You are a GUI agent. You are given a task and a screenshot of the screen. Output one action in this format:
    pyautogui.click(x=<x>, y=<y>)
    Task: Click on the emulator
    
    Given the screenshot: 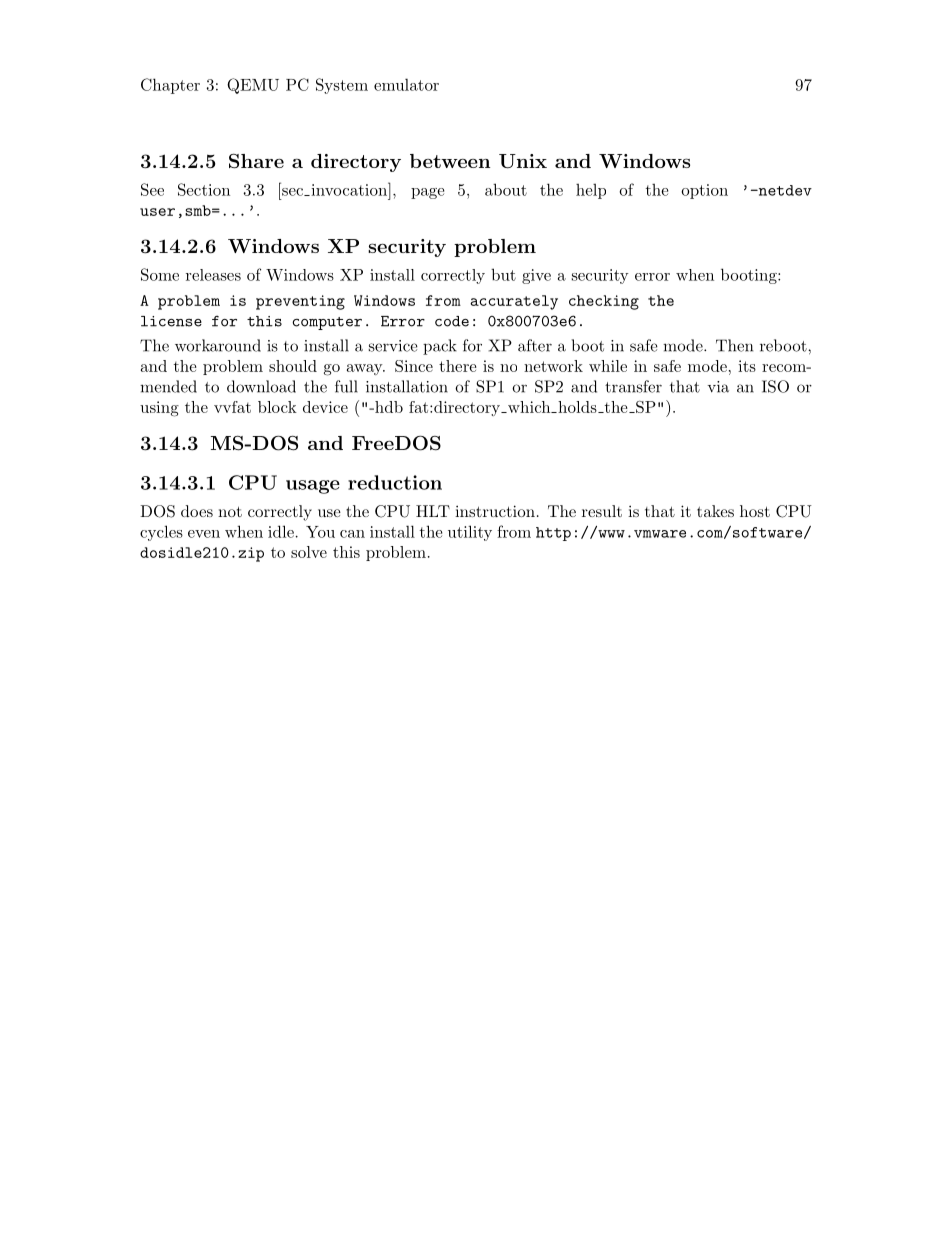 What is the action you would take?
    pyautogui.click(x=406, y=84)
